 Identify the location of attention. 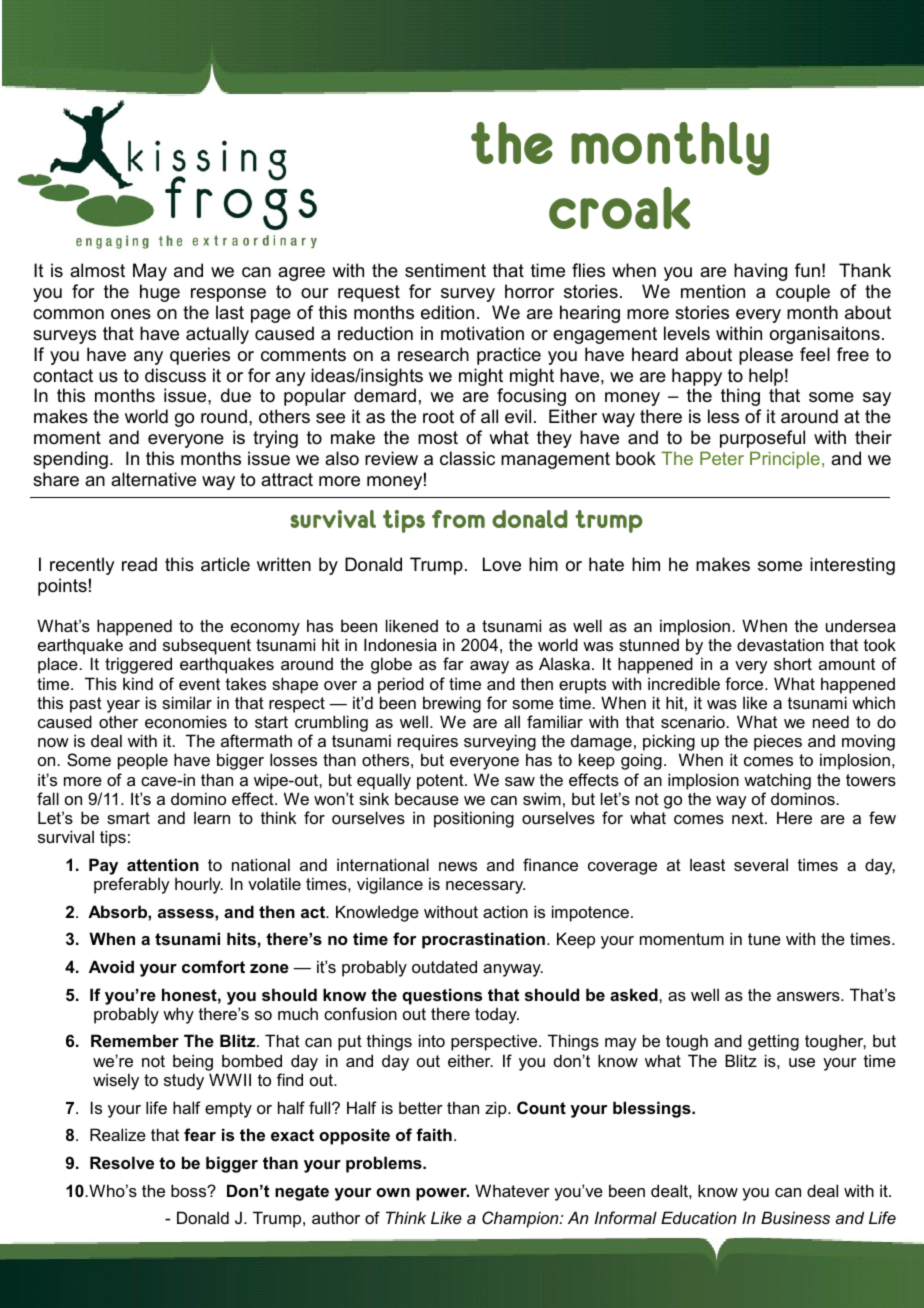
(163, 864).
